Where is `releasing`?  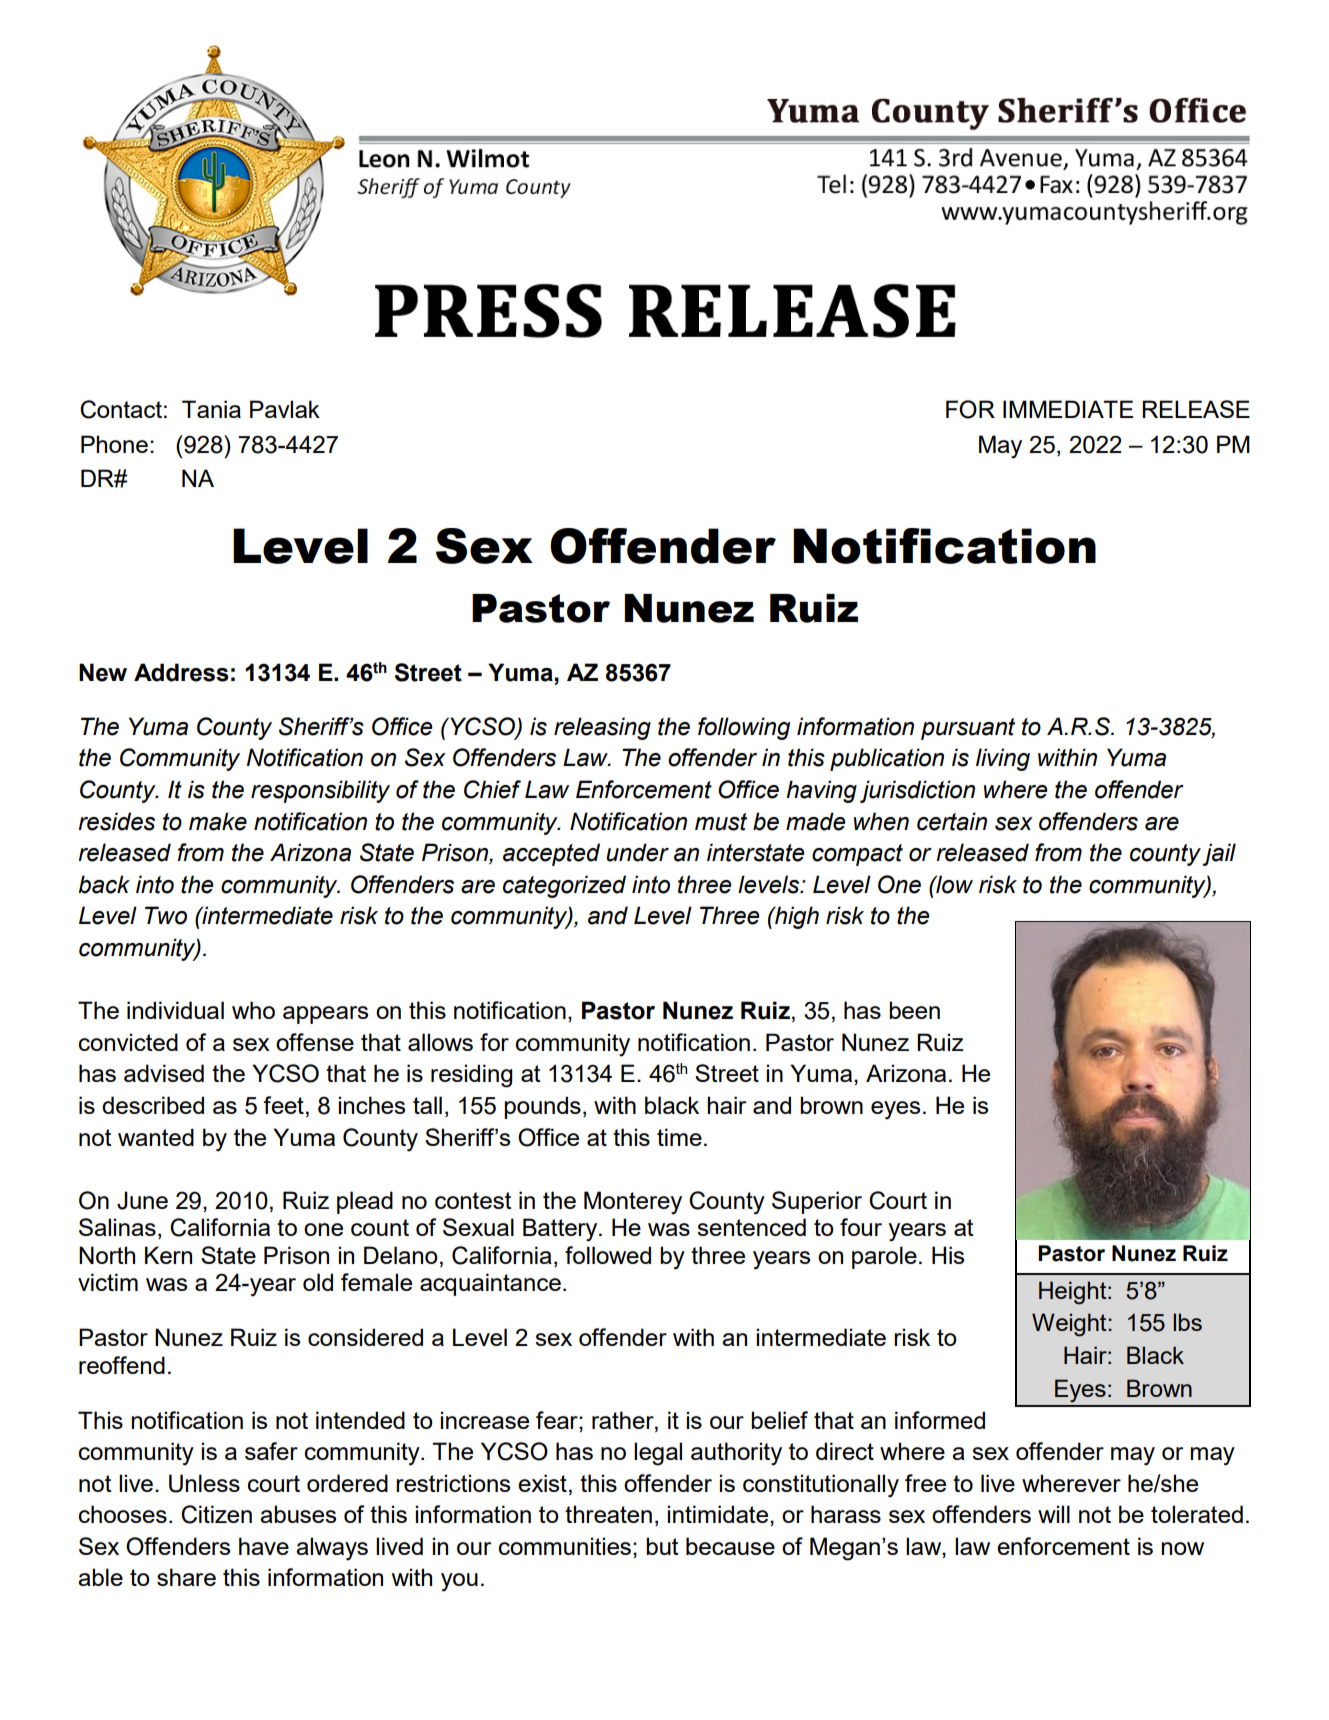 releasing is located at coordinates (602, 728).
